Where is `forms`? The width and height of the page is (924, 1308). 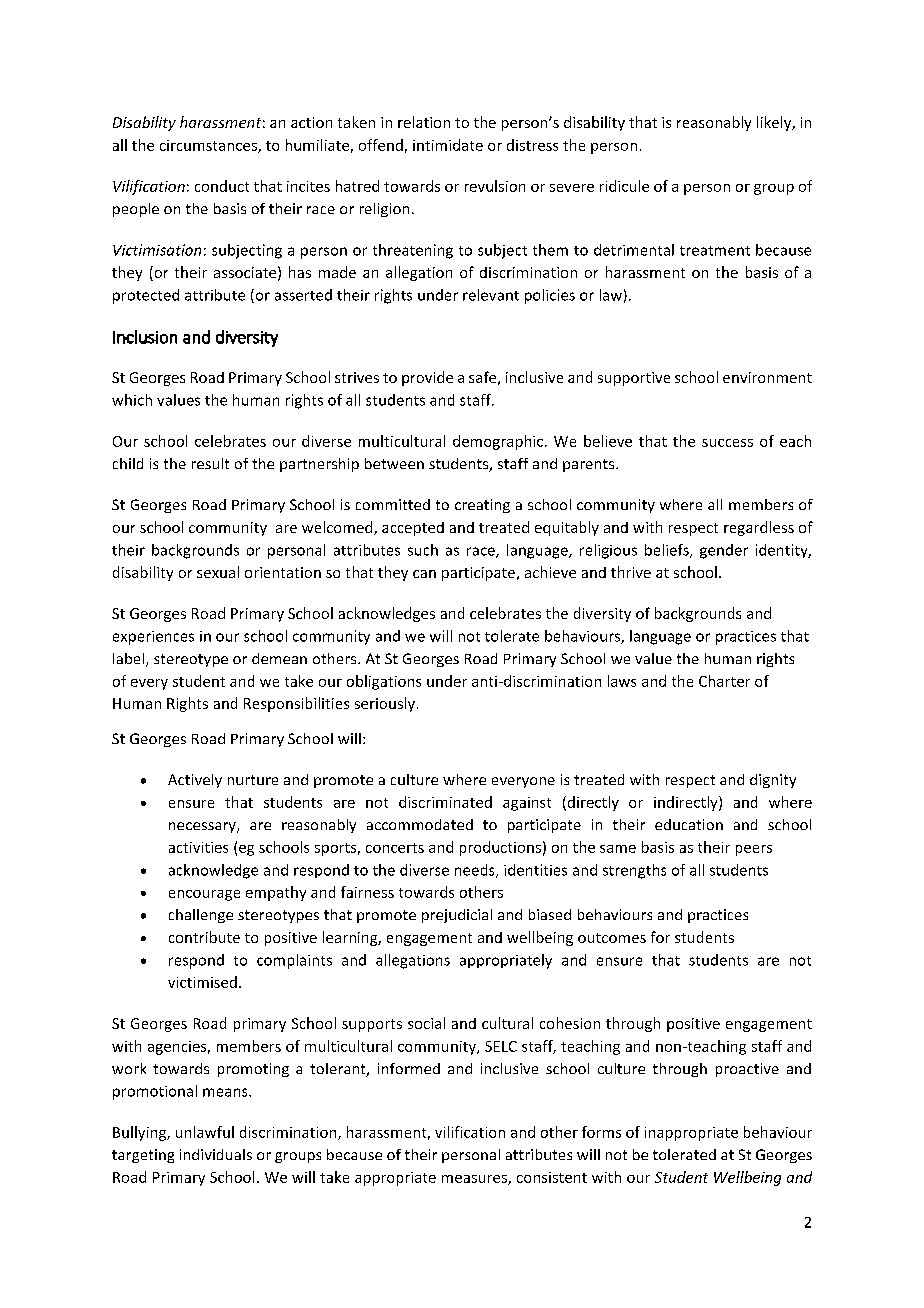 forms is located at coordinates (601, 1132).
